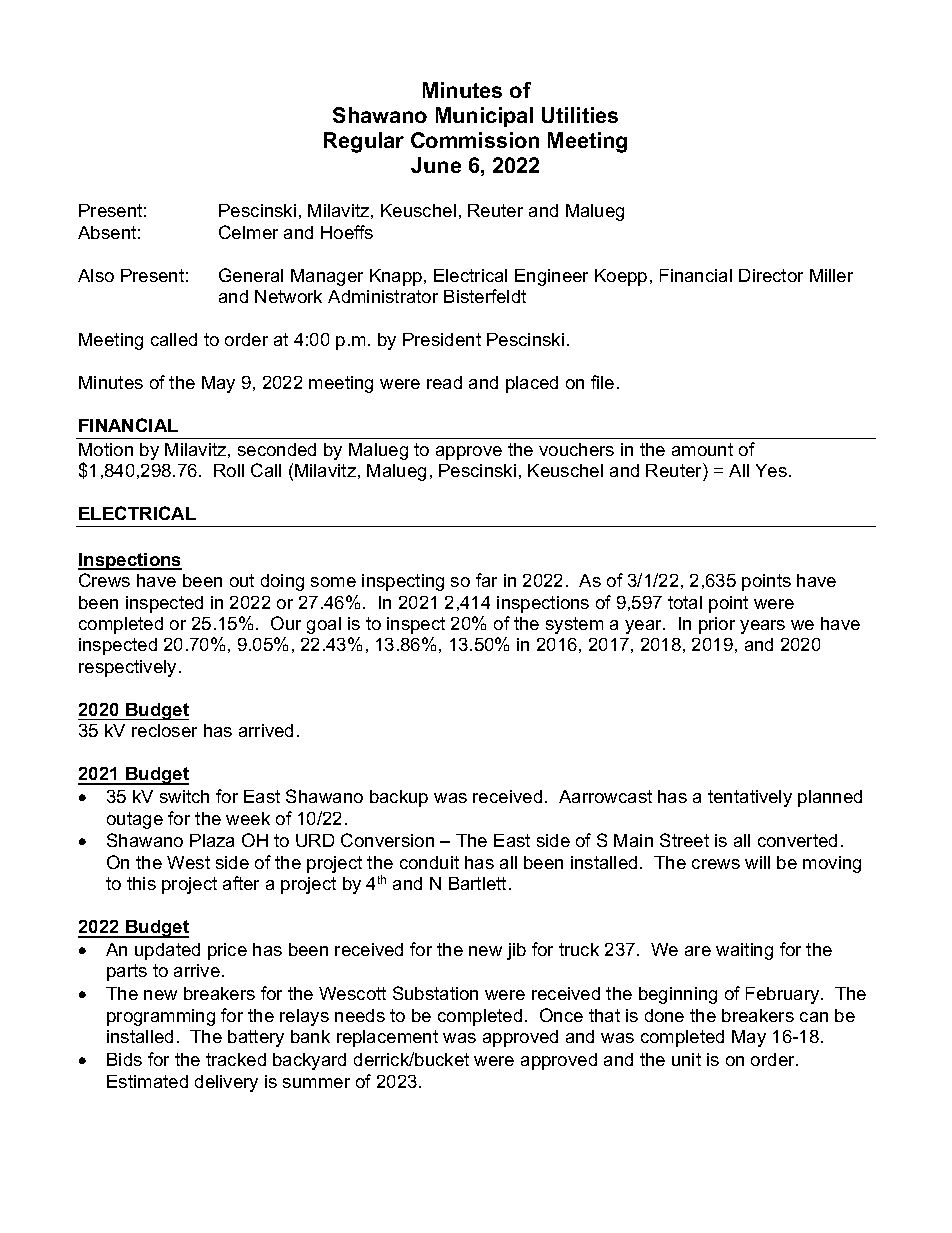 The height and width of the screenshot is (1233, 952). What do you see at coordinates (236, 1059) in the screenshot?
I see `tracked` at bounding box center [236, 1059].
